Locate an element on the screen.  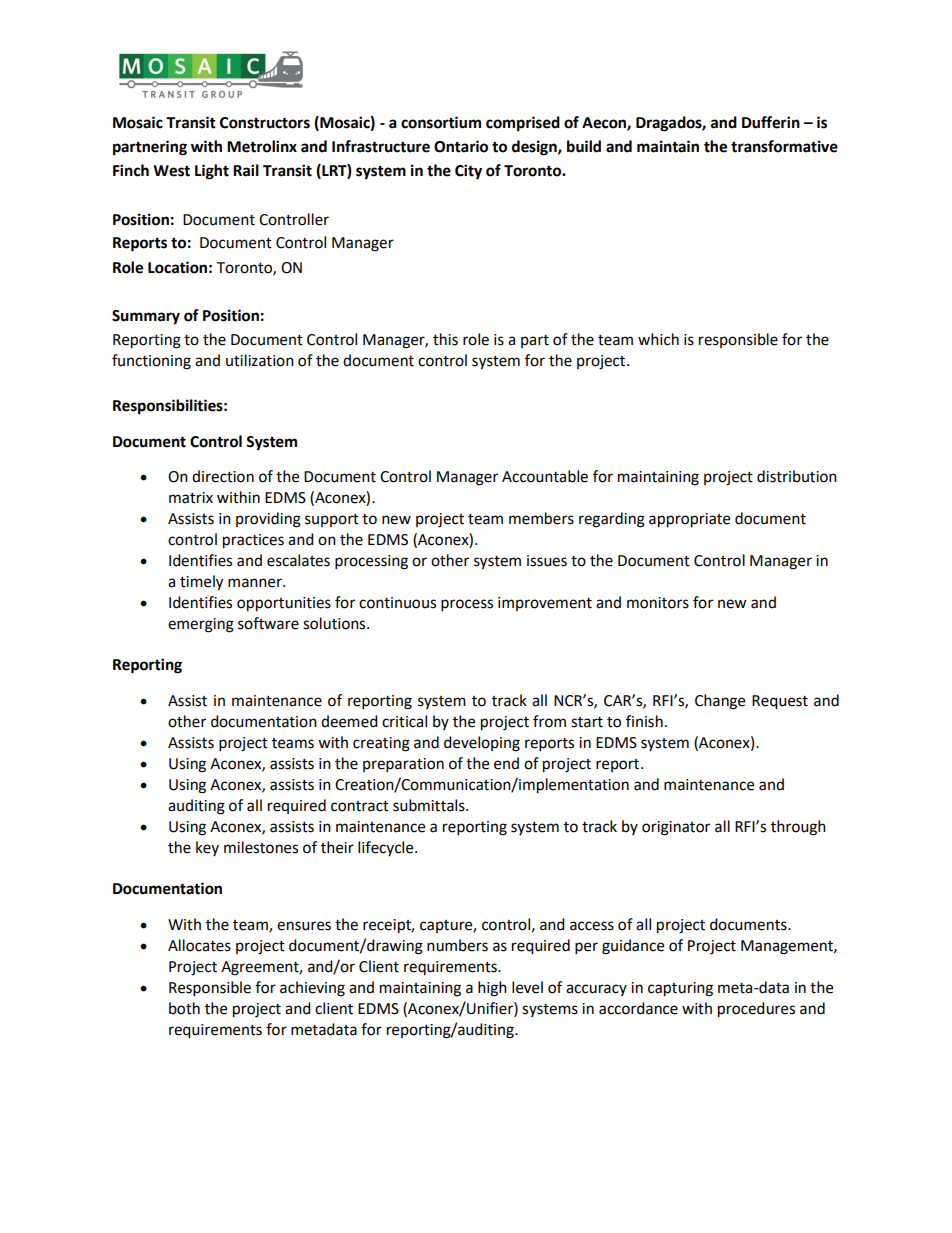
Light is located at coordinates (212, 172).
